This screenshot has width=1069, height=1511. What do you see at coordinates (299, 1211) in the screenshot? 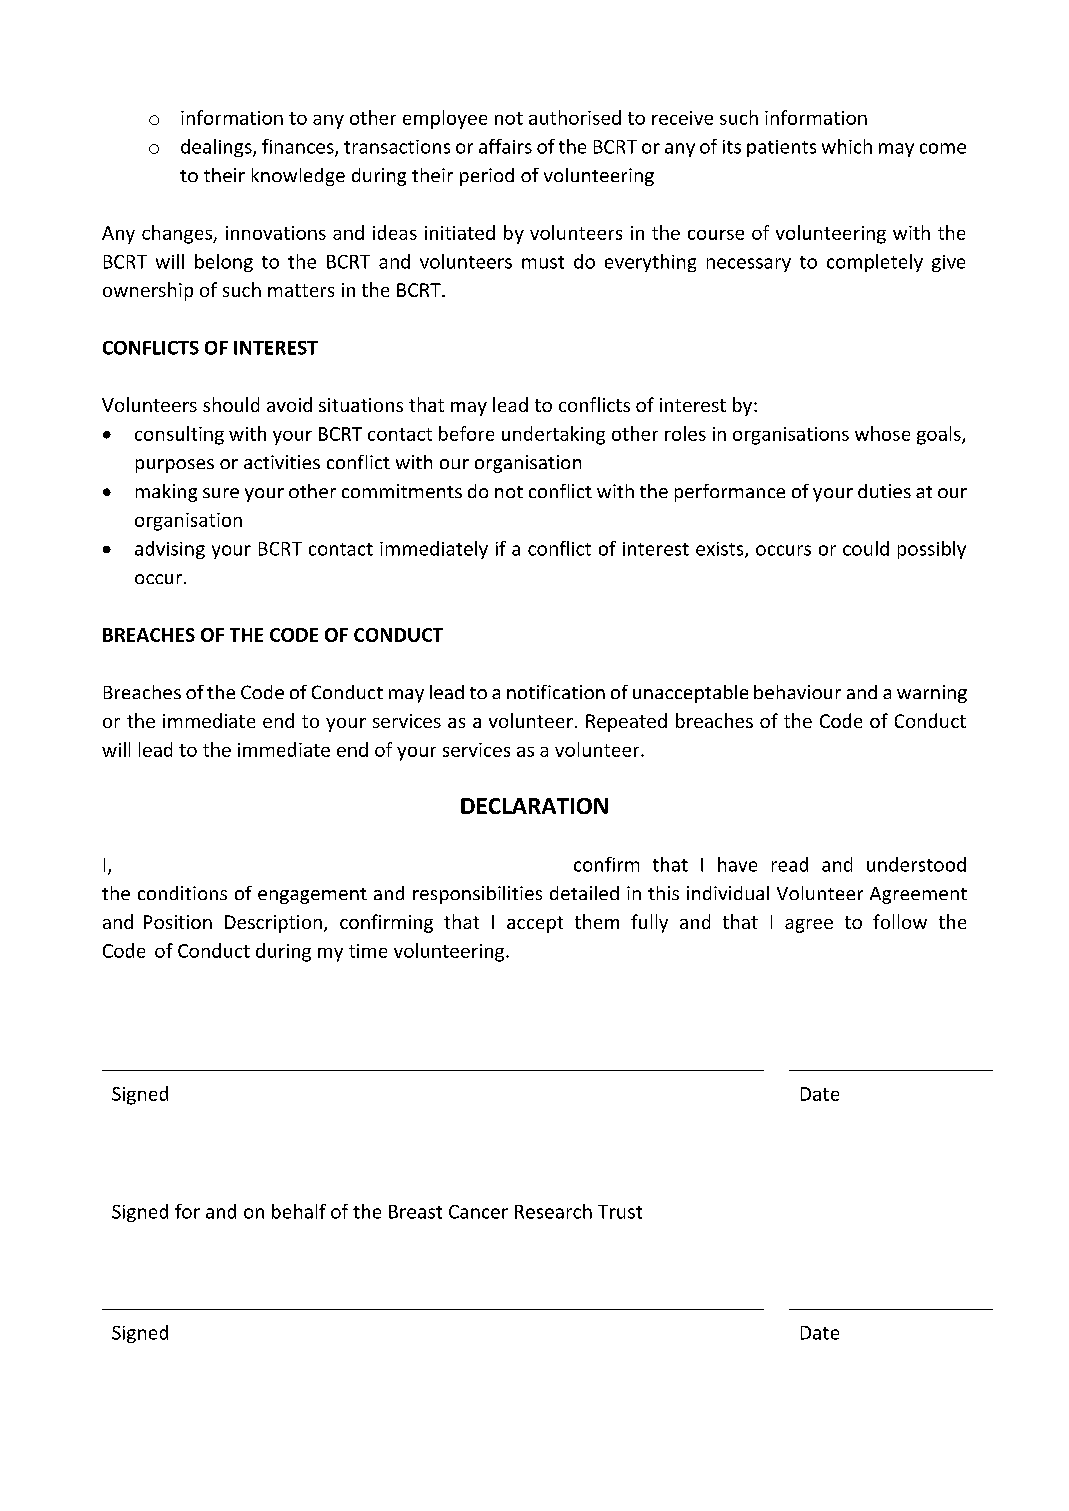
I see `behalf` at bounding box center [299, 1211].
